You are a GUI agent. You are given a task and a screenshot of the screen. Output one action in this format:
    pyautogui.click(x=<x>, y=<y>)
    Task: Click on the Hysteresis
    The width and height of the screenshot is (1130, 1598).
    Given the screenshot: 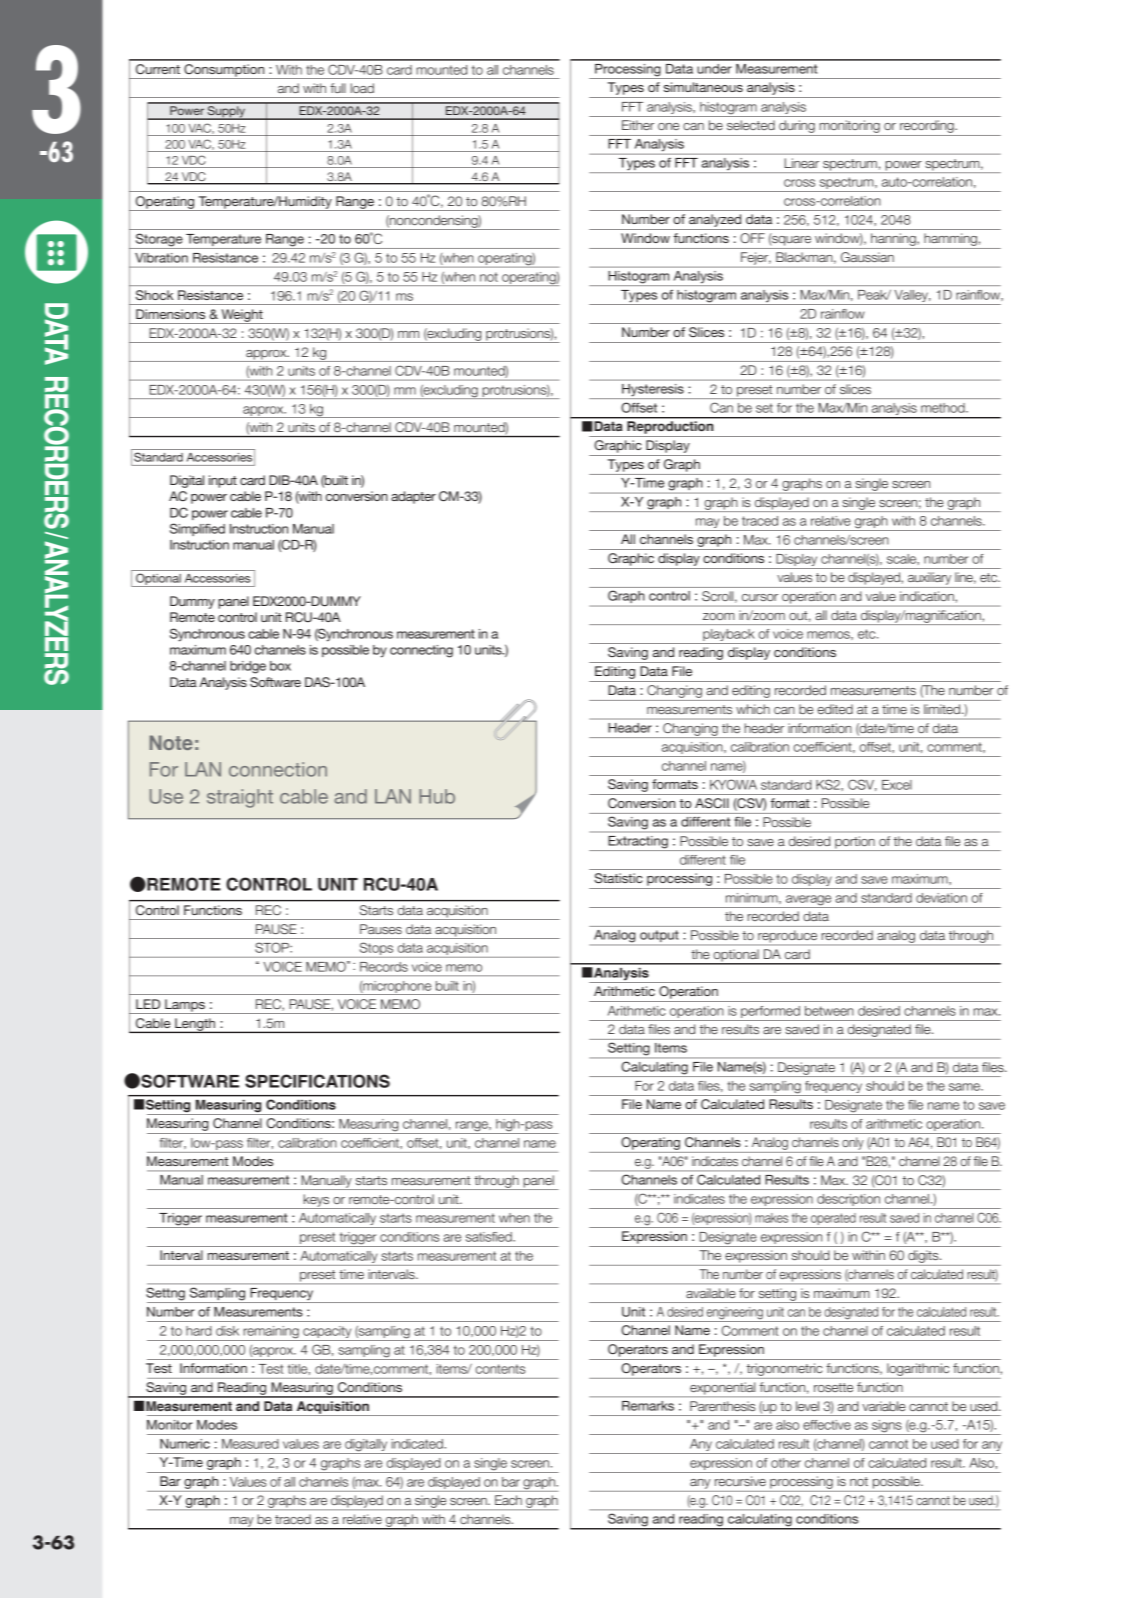 What is the action you would take?
    pyautogui.click(x=653, y=391)
